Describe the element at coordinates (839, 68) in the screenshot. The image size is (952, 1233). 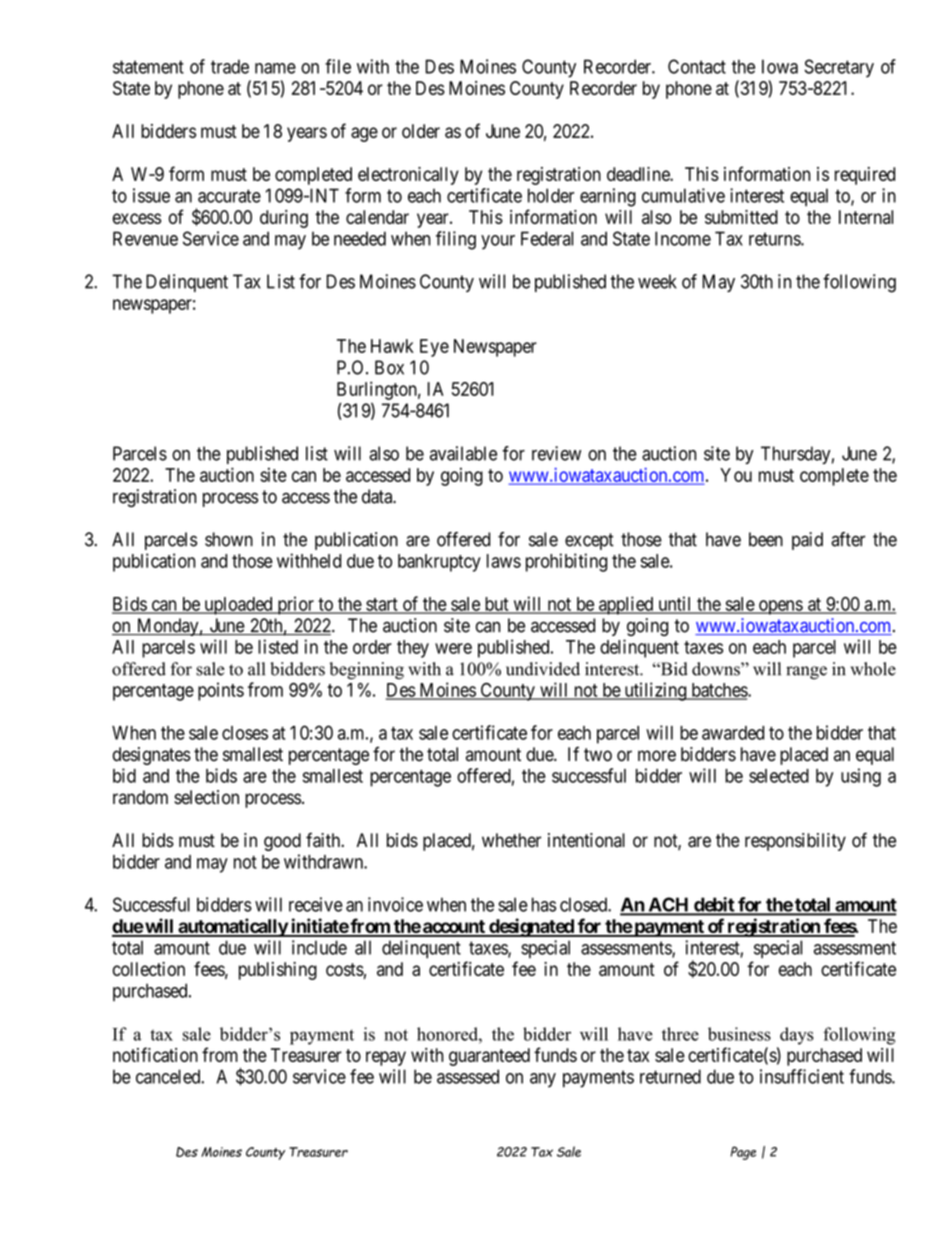
I see `Secretary` at that location.
